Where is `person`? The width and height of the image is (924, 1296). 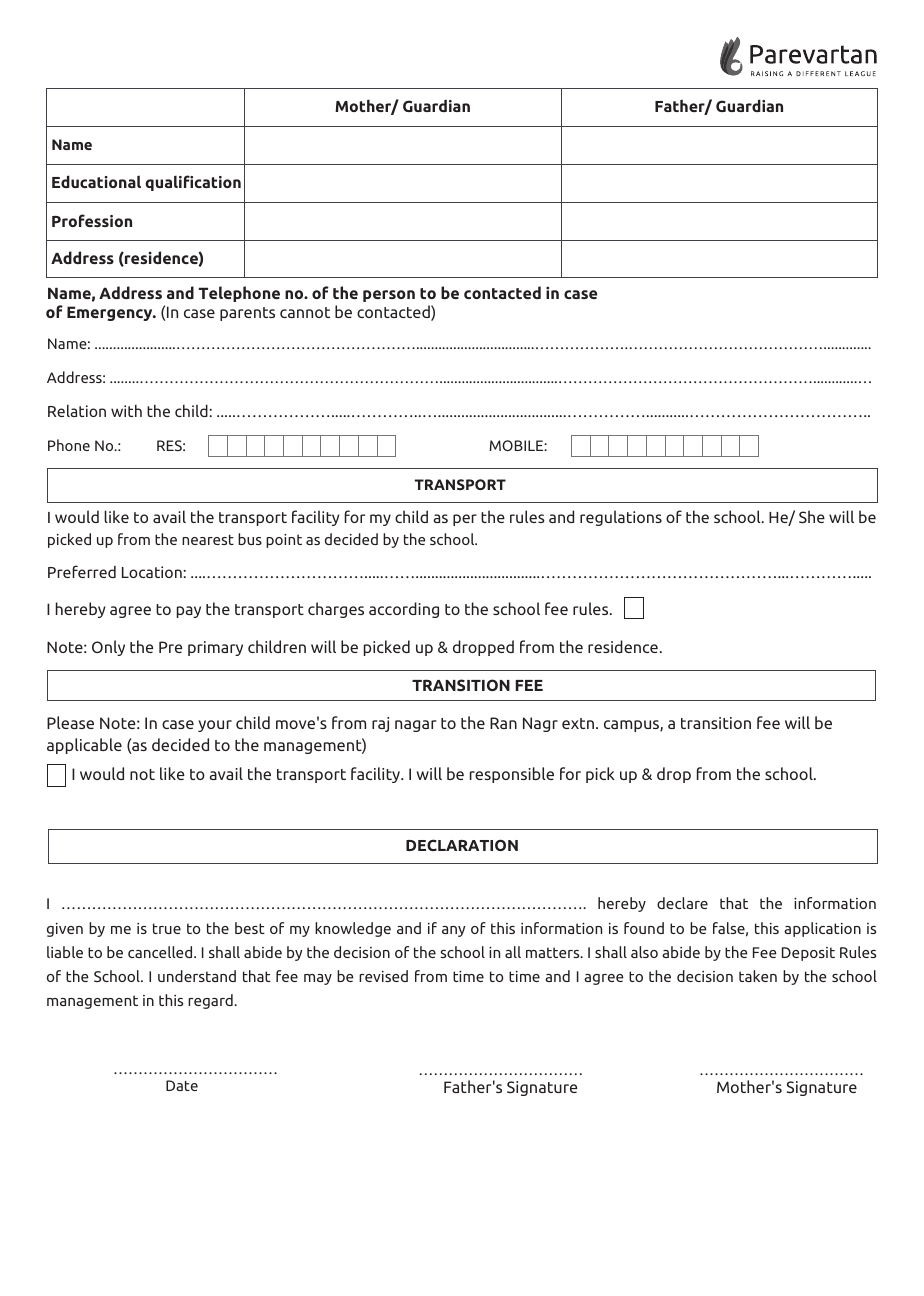 person is located at coordinates (389, 296).
